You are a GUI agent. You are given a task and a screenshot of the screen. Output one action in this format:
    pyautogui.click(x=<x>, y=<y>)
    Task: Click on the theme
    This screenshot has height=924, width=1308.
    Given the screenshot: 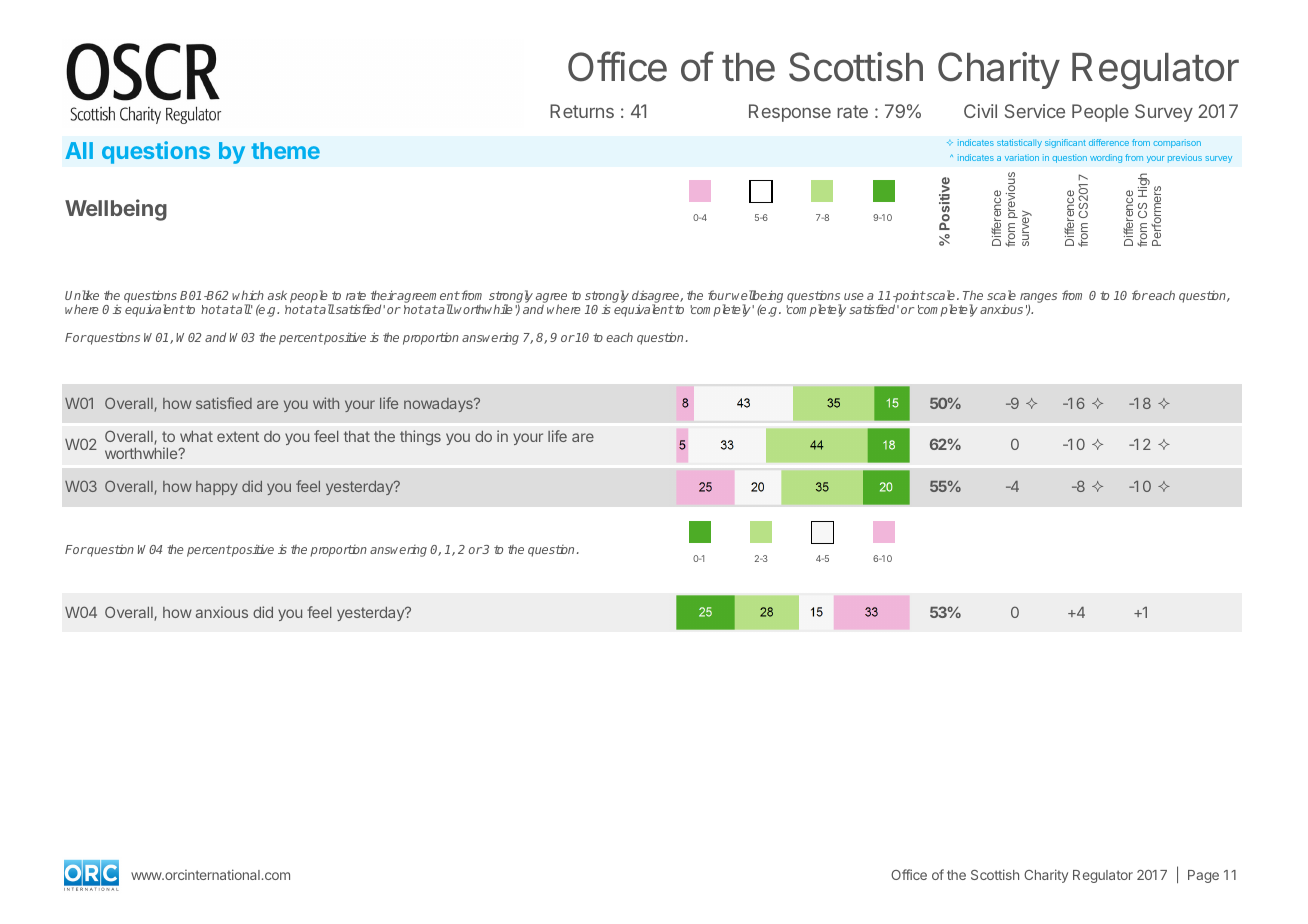 What is the action you would take?
    pyautogui.click(x=285, y=150)
